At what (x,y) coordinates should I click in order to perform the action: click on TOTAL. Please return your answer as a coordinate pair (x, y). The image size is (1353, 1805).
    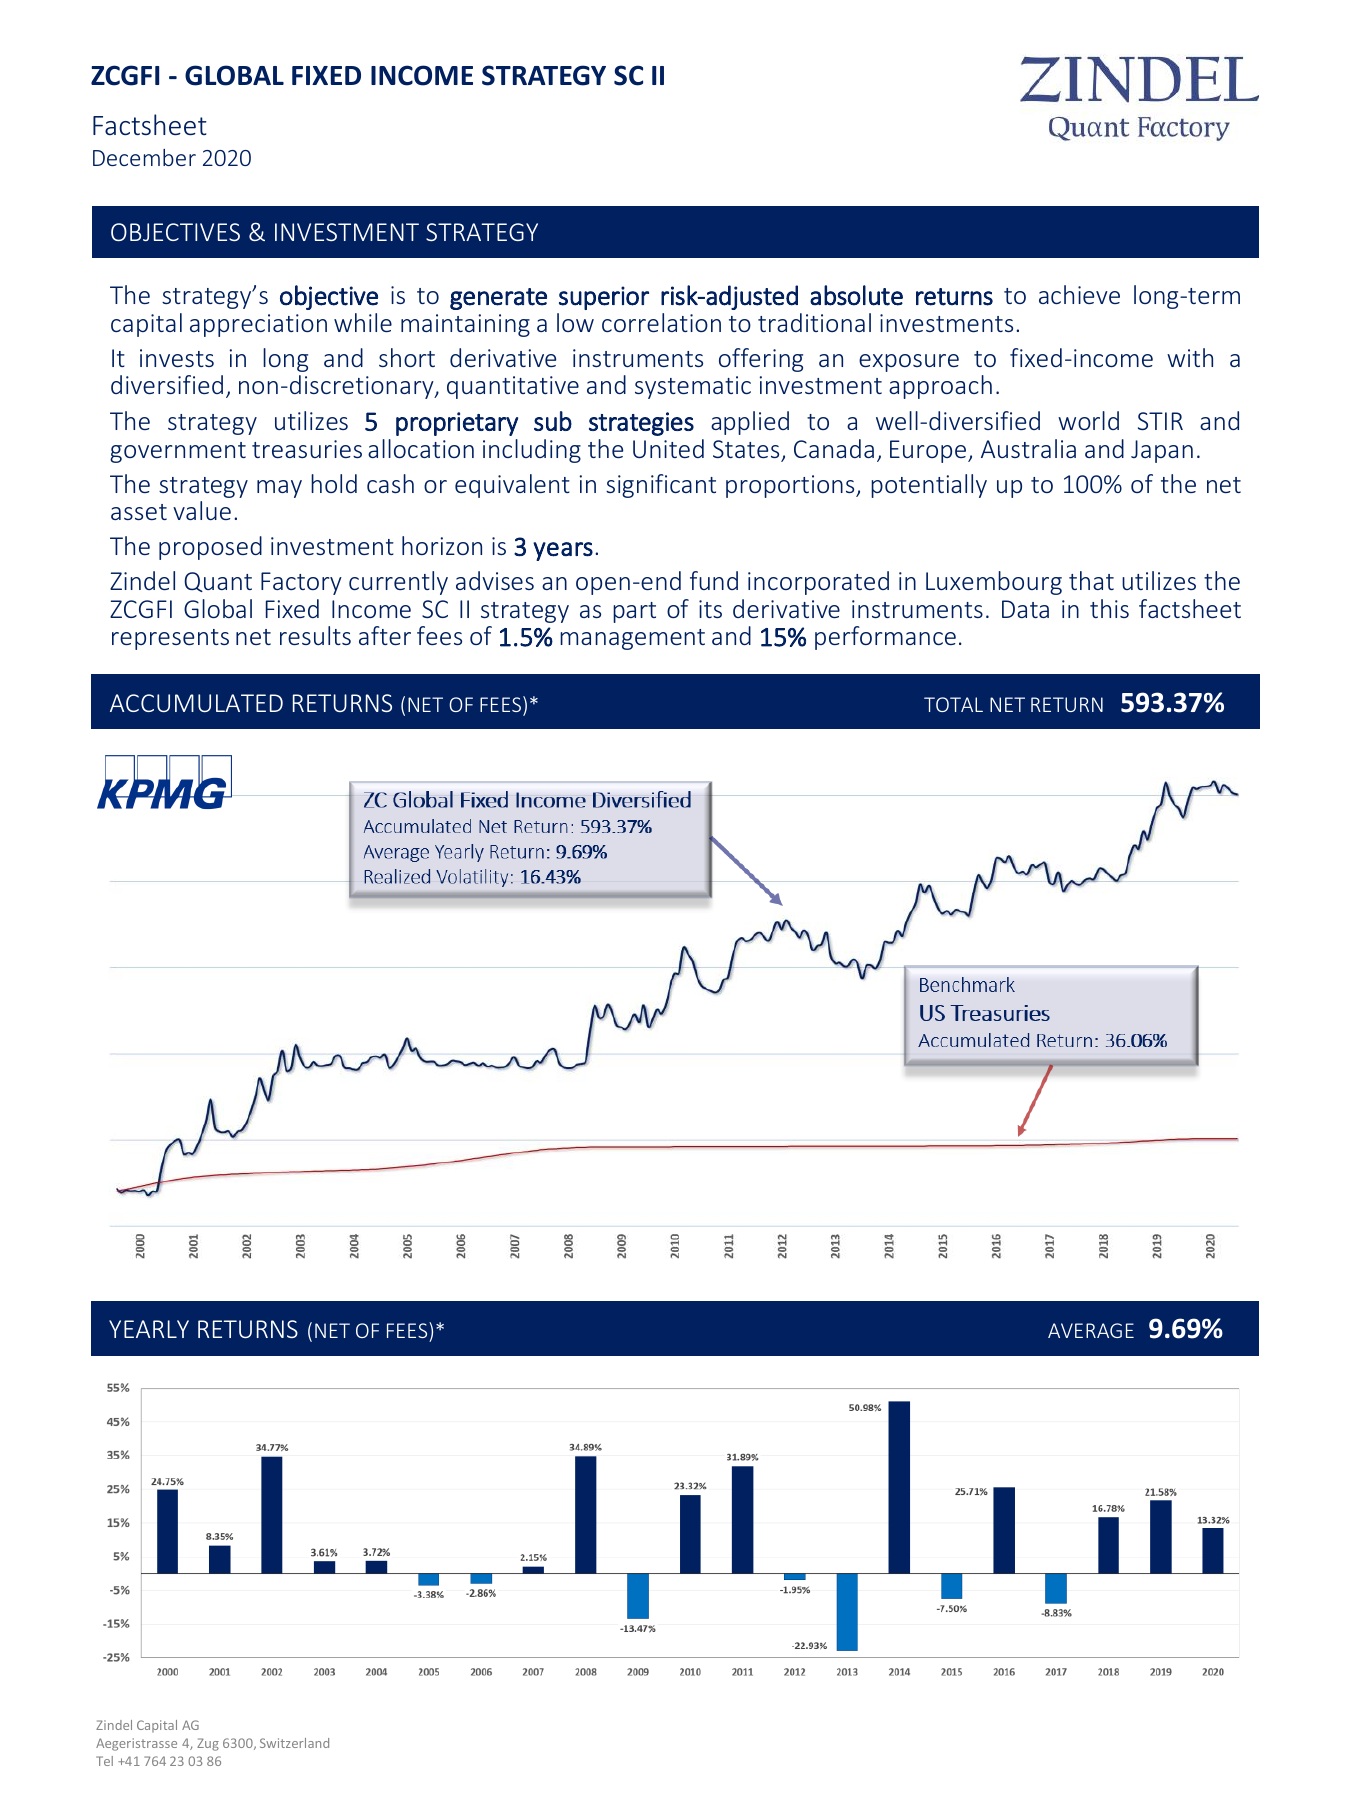
    Looking at the image, I should click on (953, 704).
